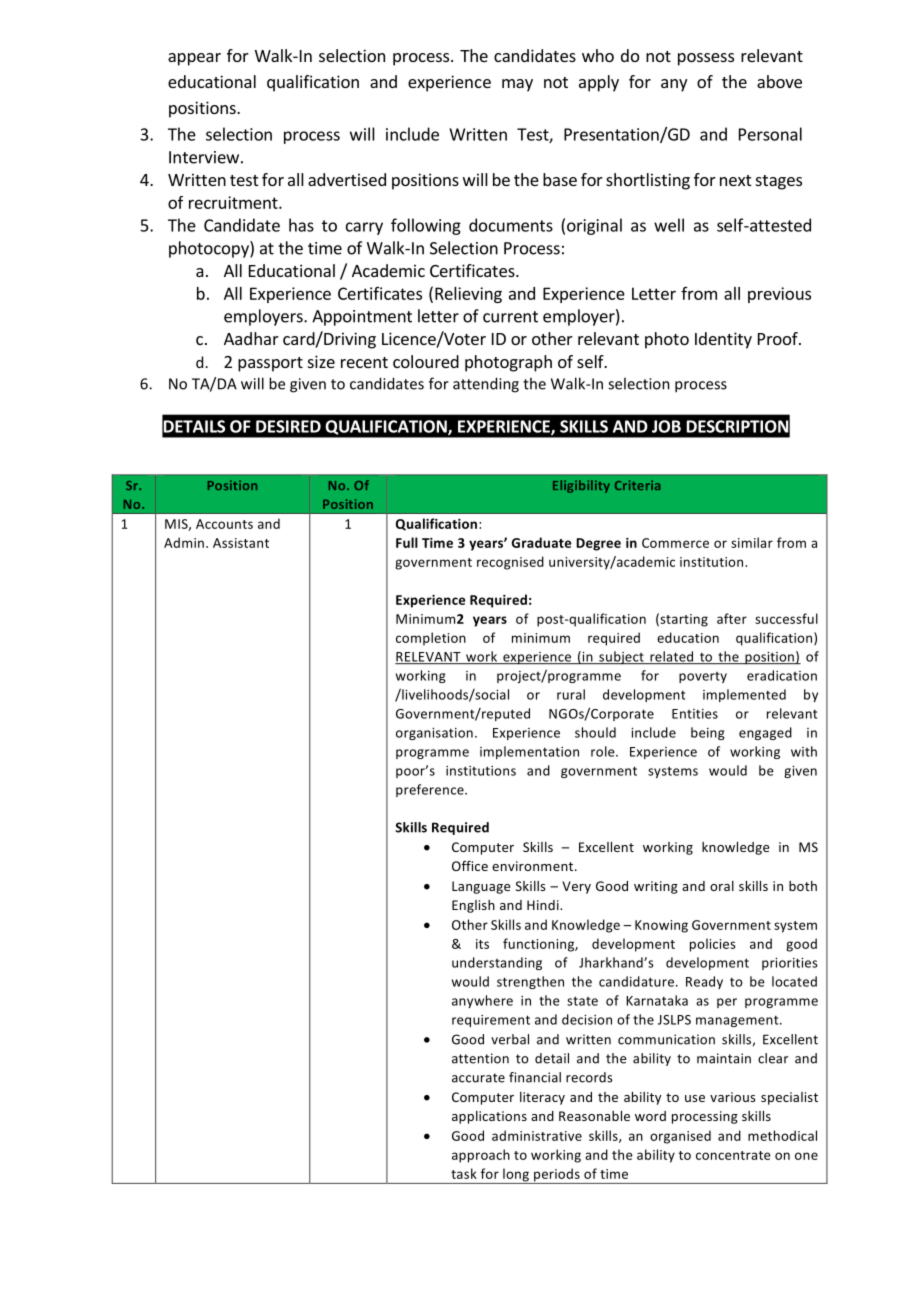 The height and width of the screenshot is (1308, 924). I want to click on appear, so click(194, 59).
